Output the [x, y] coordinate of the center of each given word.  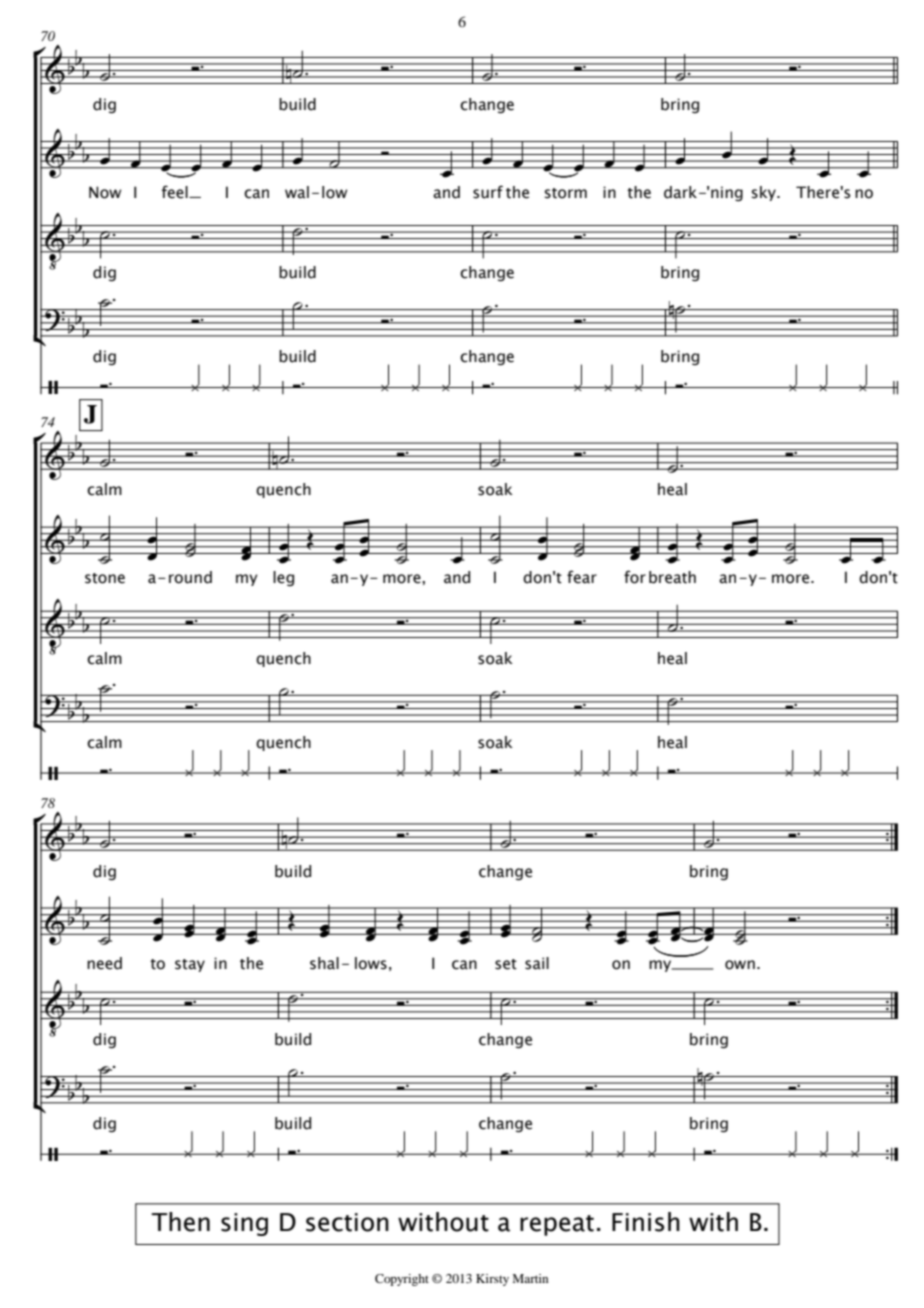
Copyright [402, 1280]
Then [180, 1222]
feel [176, 192]
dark [682, 192]
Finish [646, 1222]
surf [488, 192]
